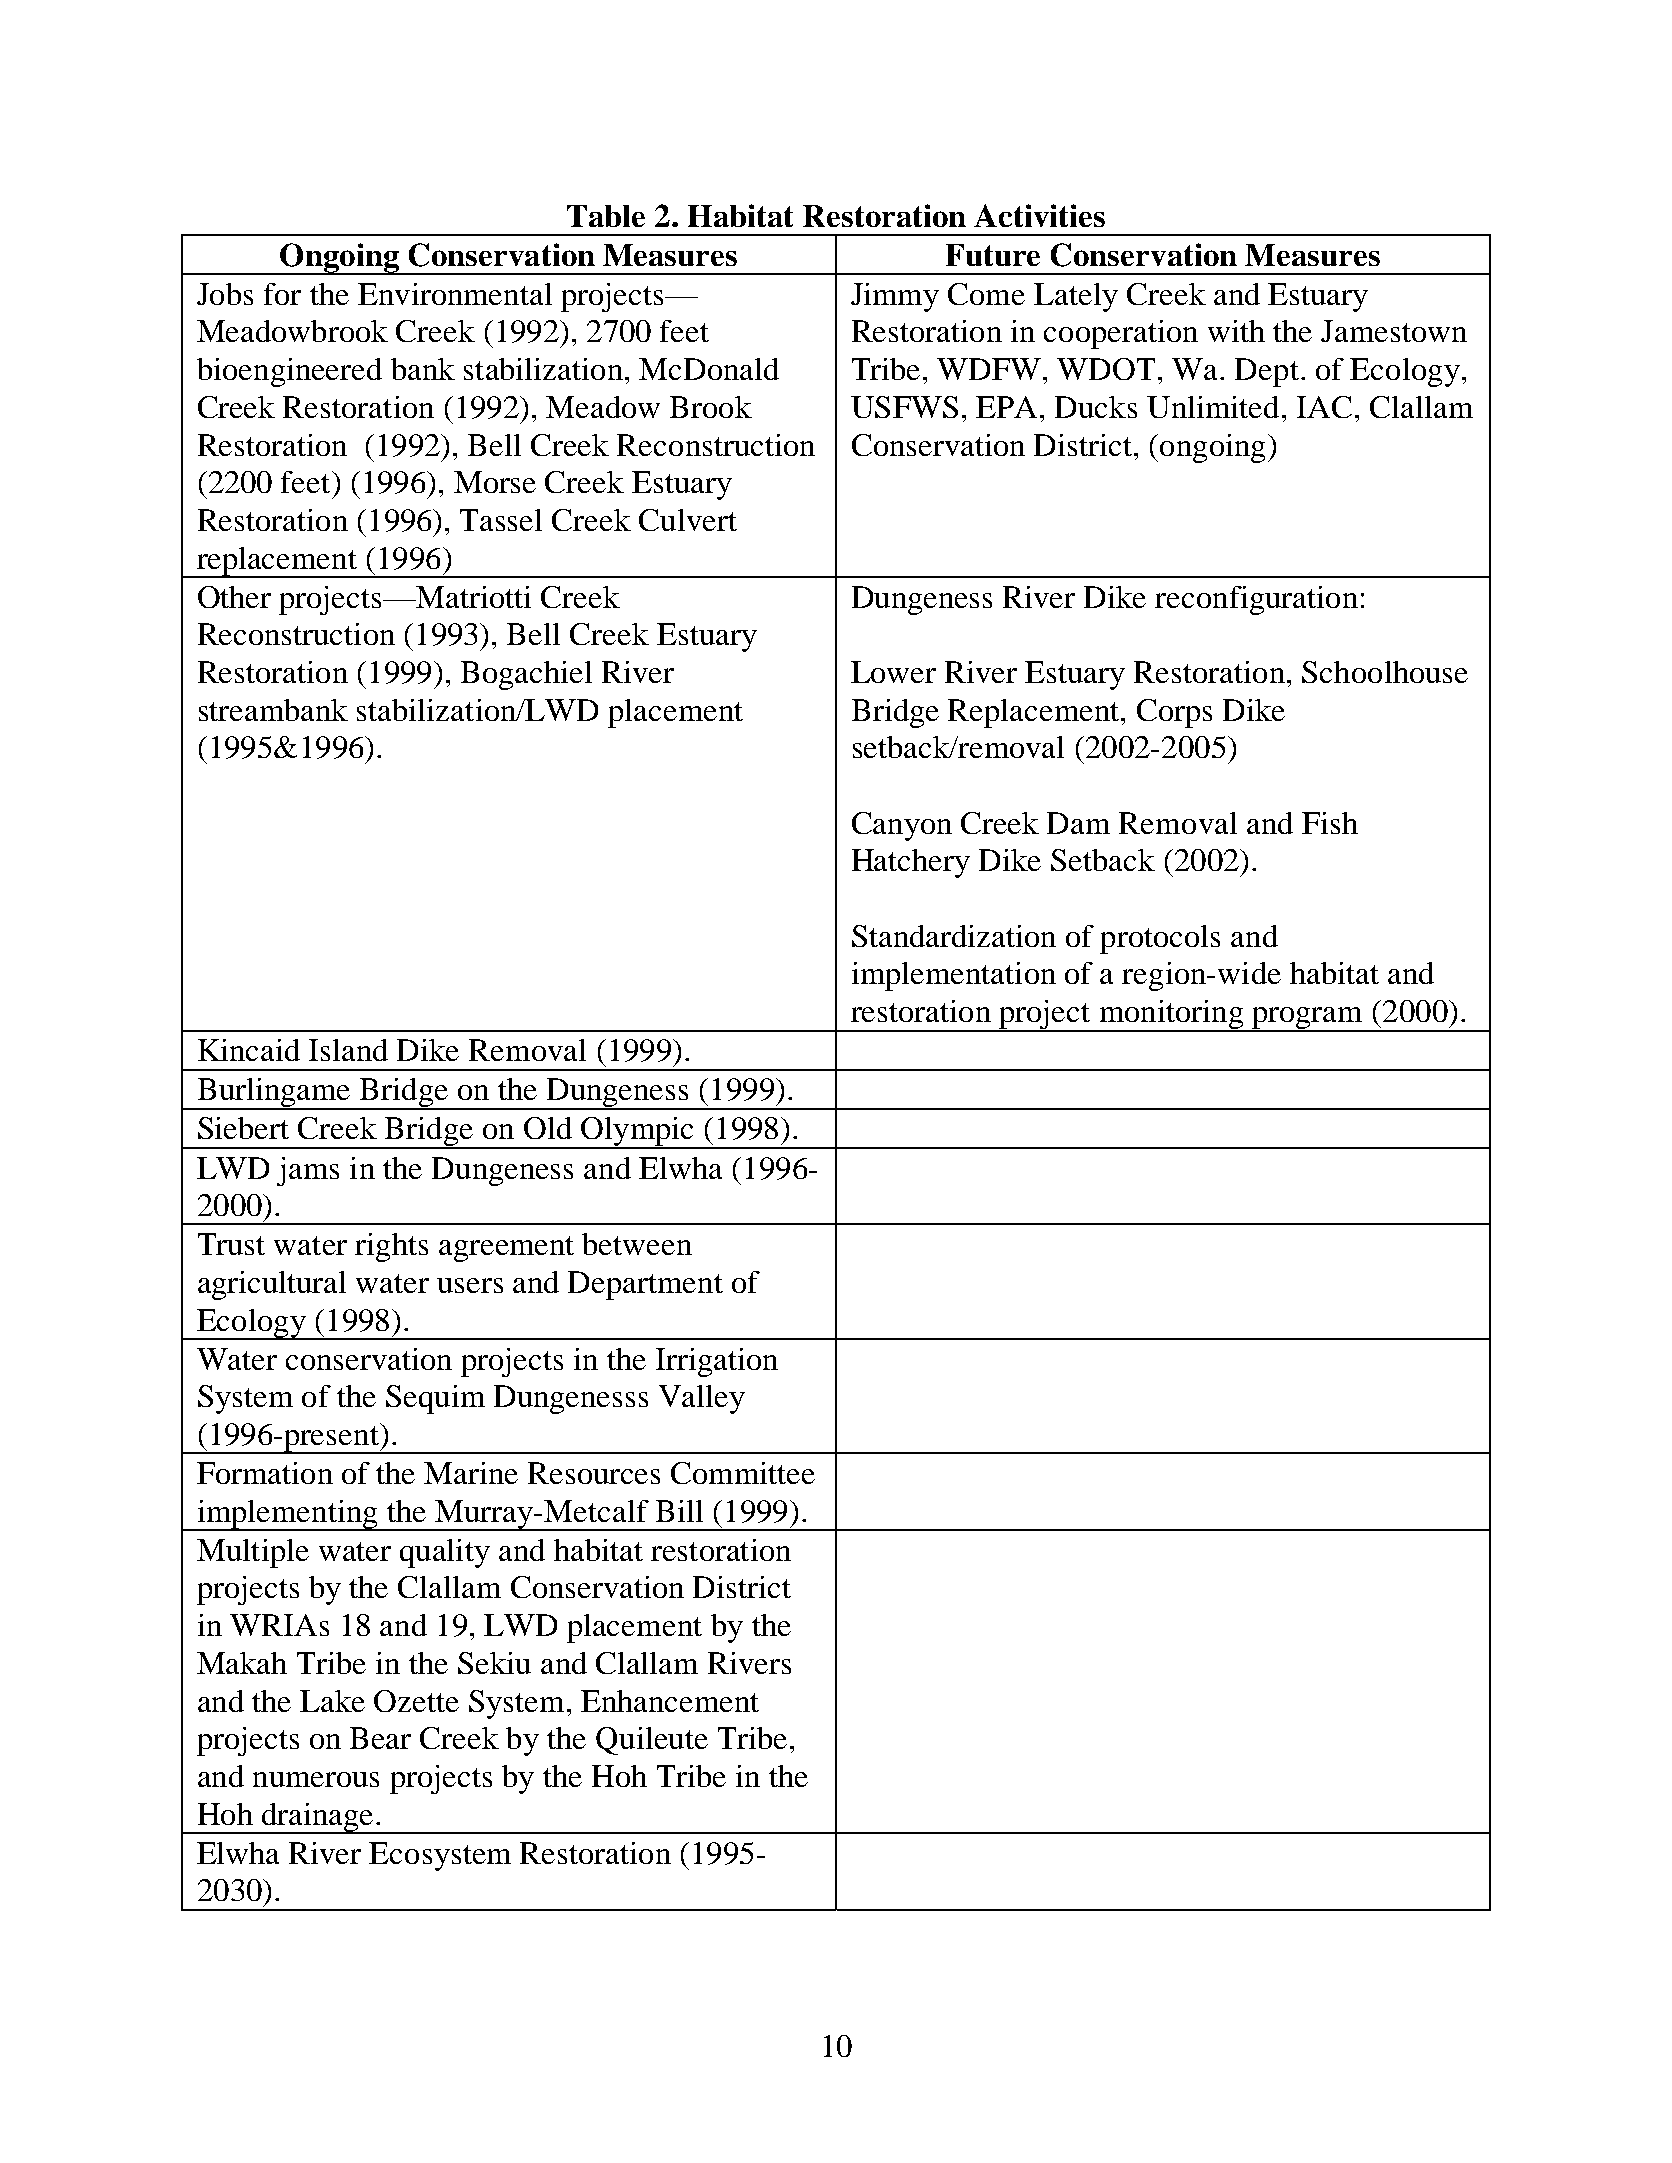 The width and height of the document is (1672, 2163). I want to click on Corps, so click(1174, 713).
